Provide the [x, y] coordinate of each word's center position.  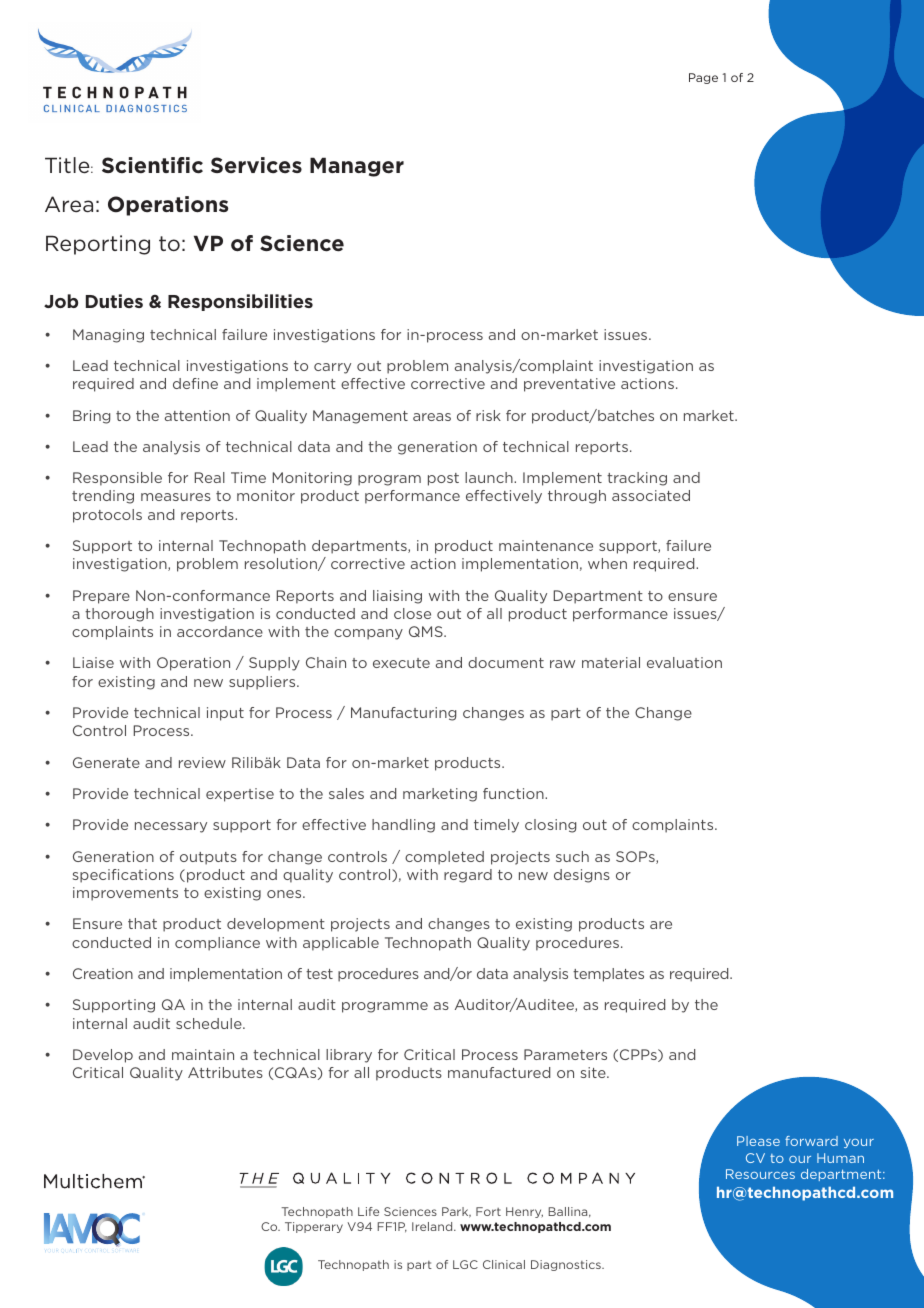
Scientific [152, 165]
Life [368, 1211]
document [506, 662]
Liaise [93, 662]
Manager [357, 167]
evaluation [684, 662]
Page [703, 78]
